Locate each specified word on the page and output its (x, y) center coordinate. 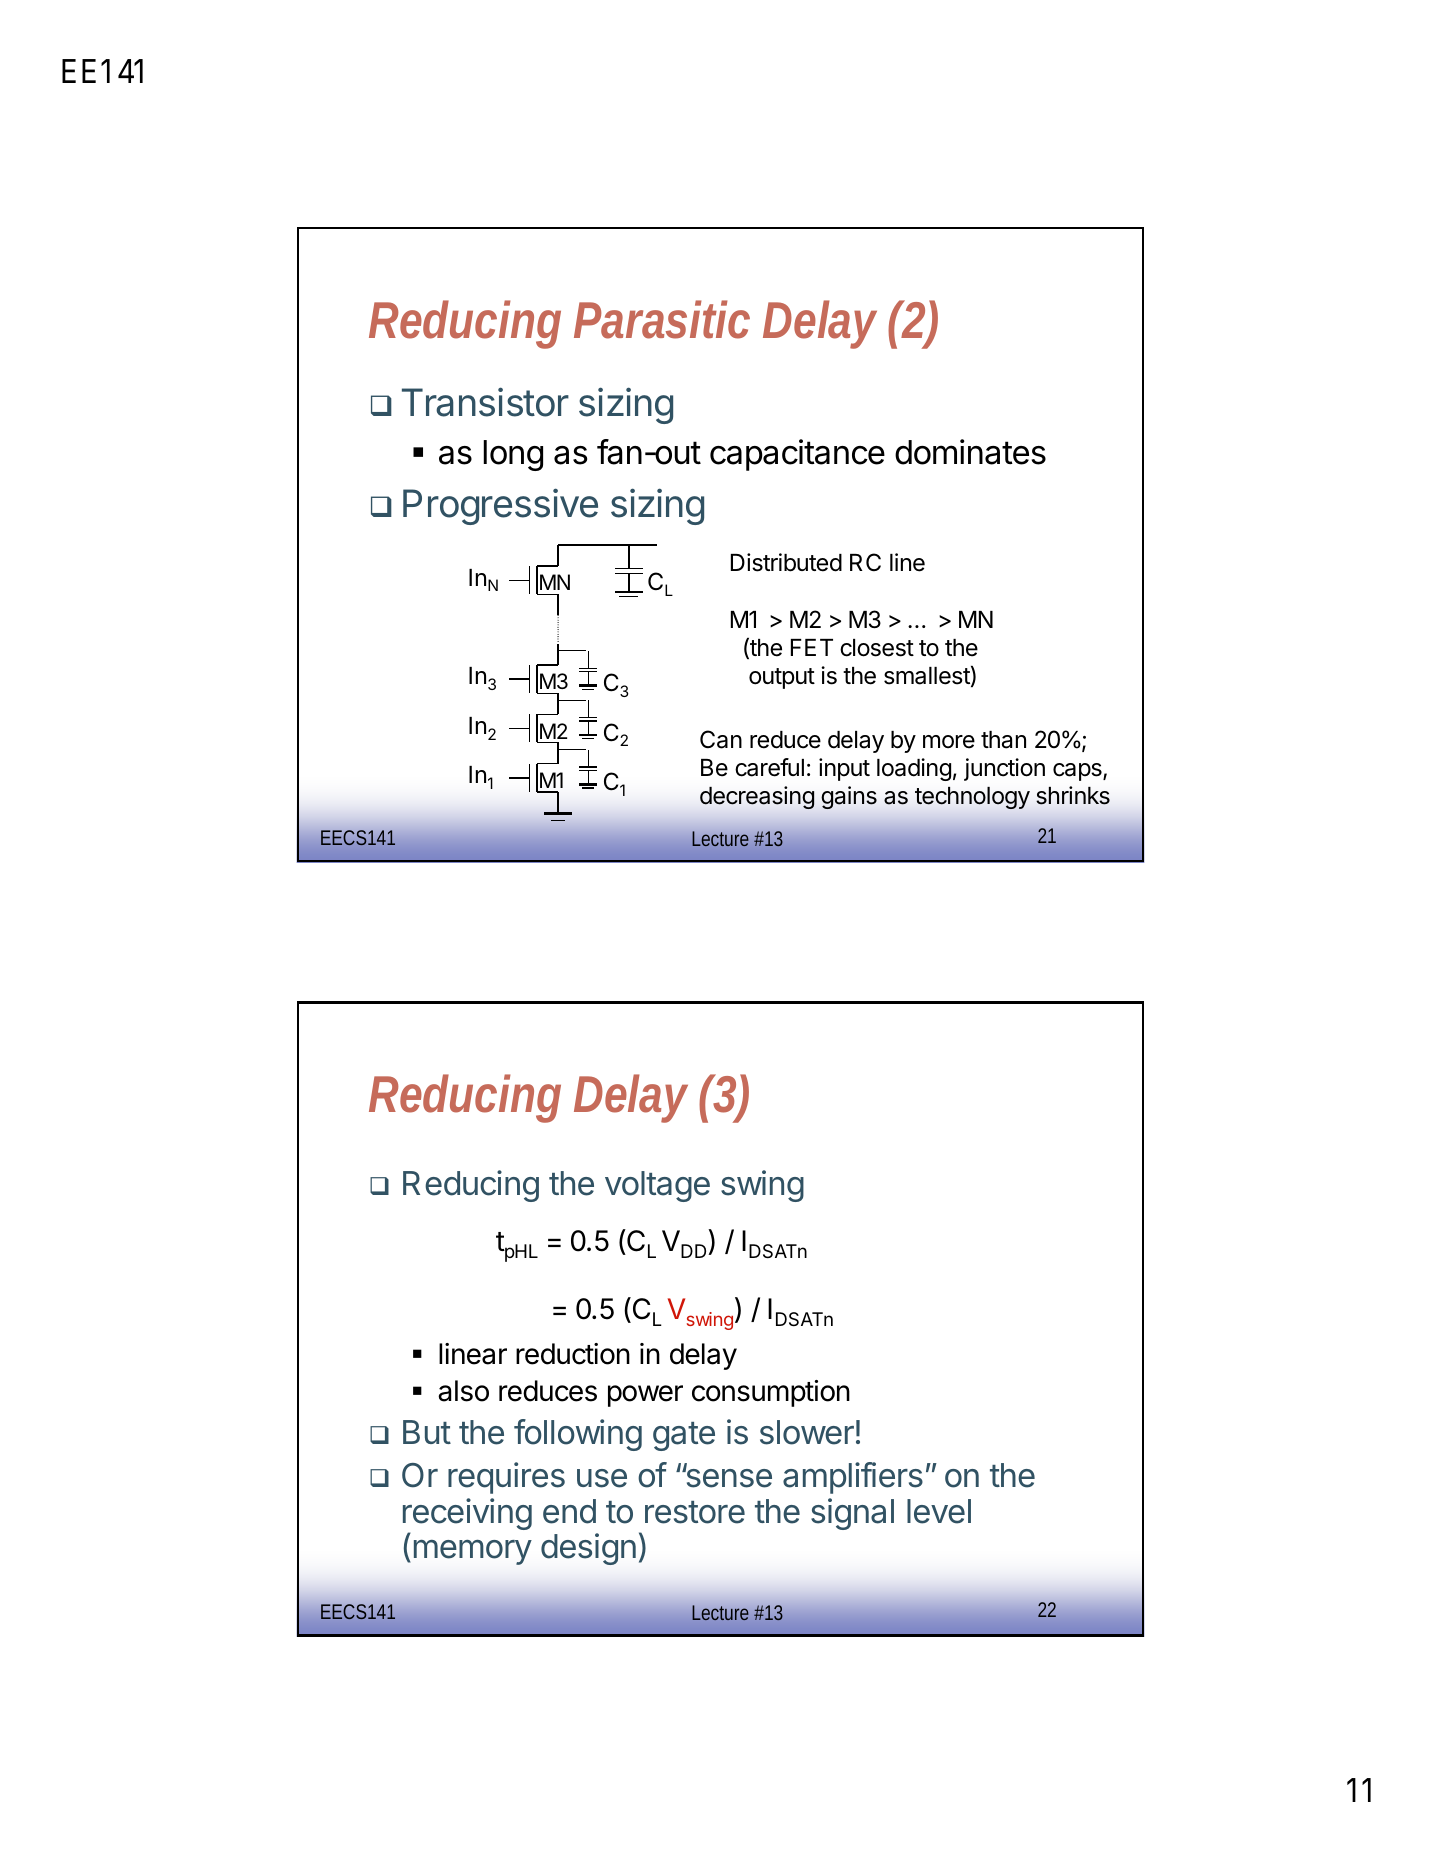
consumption (771, 1393)
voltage (657, 1186)
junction (1004, 769)
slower (807, 1432)
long (513, 455)
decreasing (757, 797)
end (569, 1511)
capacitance (797, 455)
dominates (970, 452)
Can (721, 739)
